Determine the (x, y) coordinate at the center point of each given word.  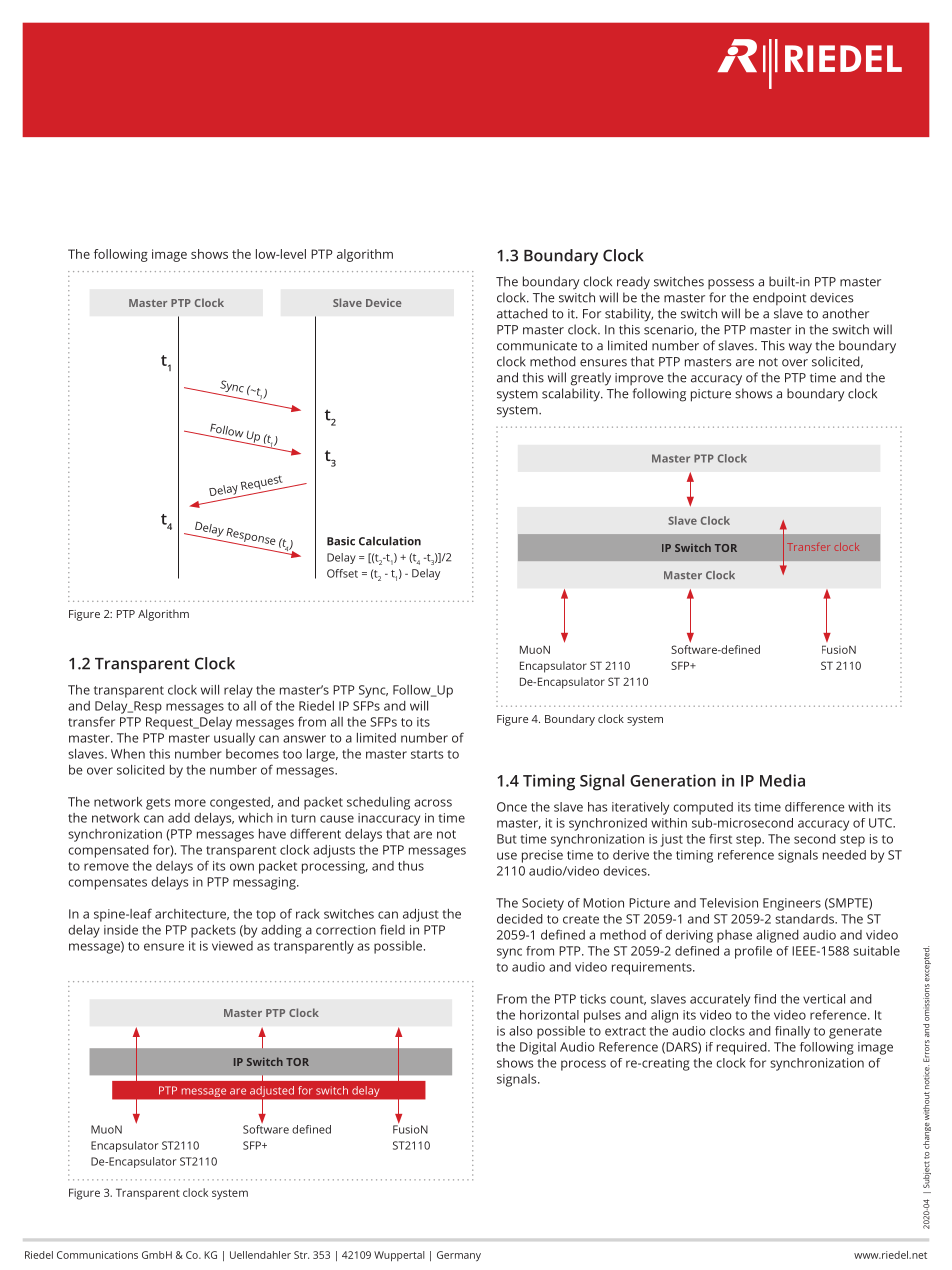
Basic (341, 541)
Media (782, 780)
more (190, 803)
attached (522, 313)
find (765, 999)
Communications (97, 1255)
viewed (232, 946)
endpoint (779, 298)
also (520, 1031)
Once (512, 807)
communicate (537, 346)
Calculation (390, 541)
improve (639, 379)
